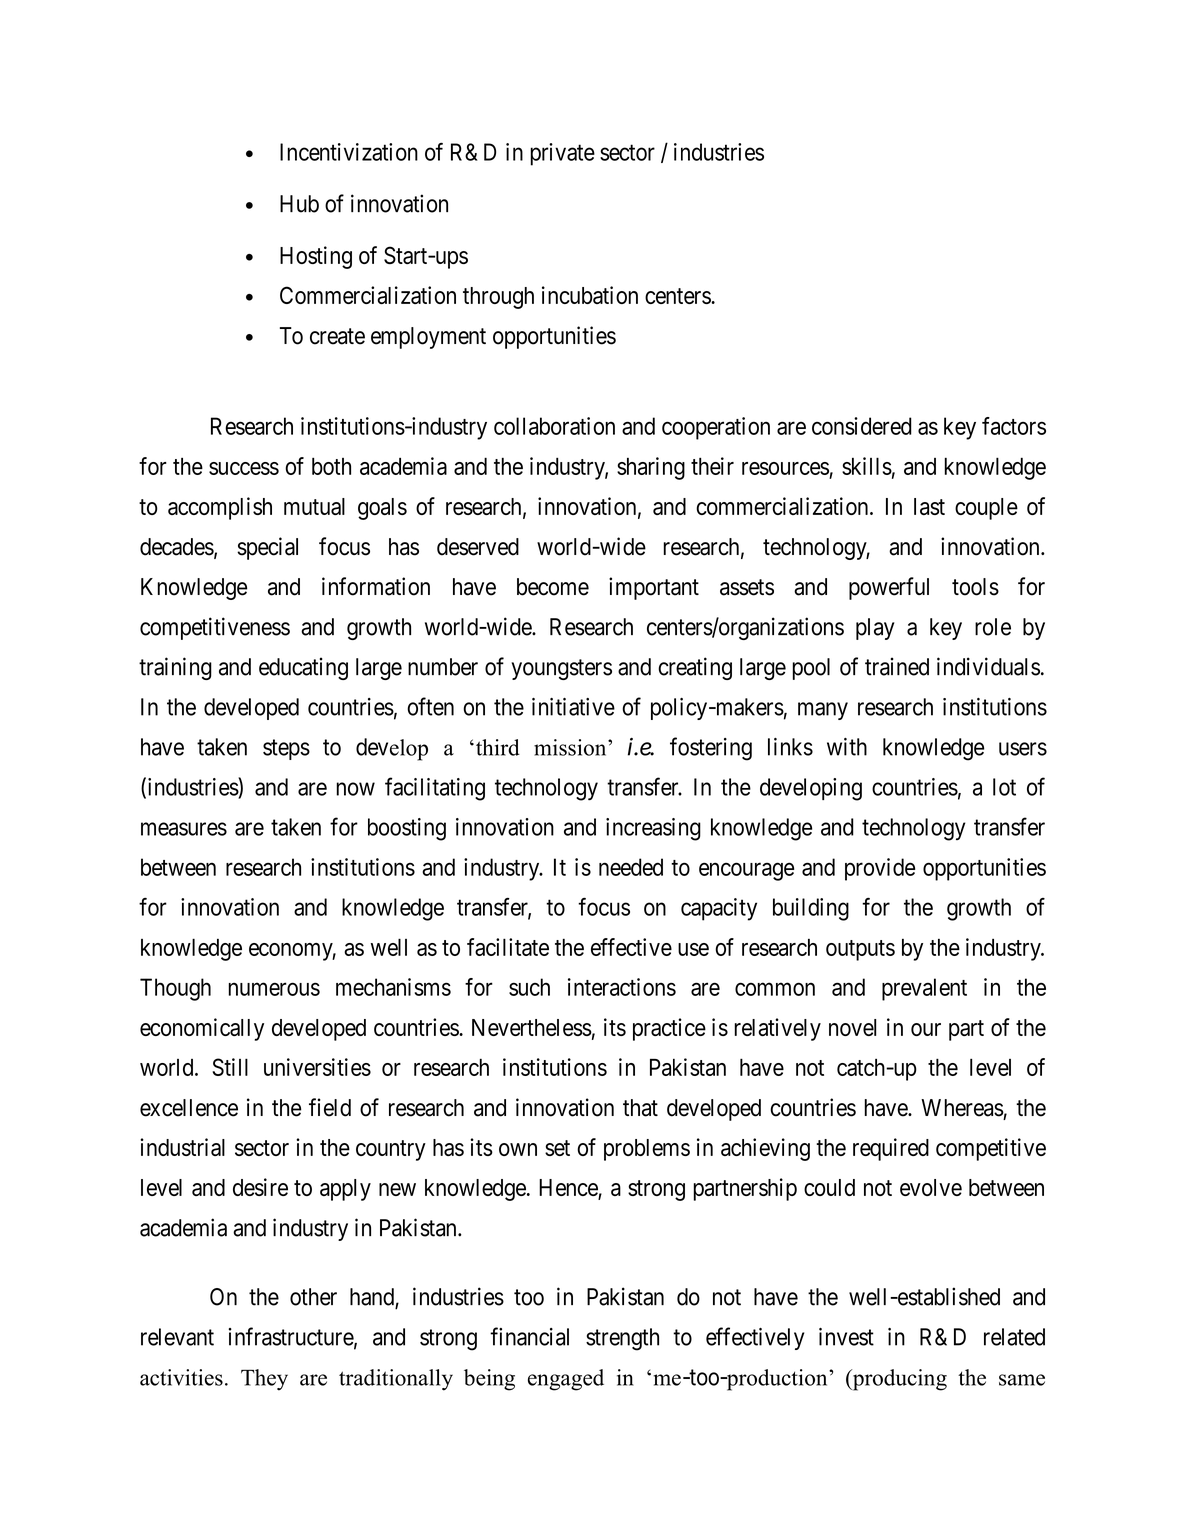  I want to click on strength, so click(622, 1339).
